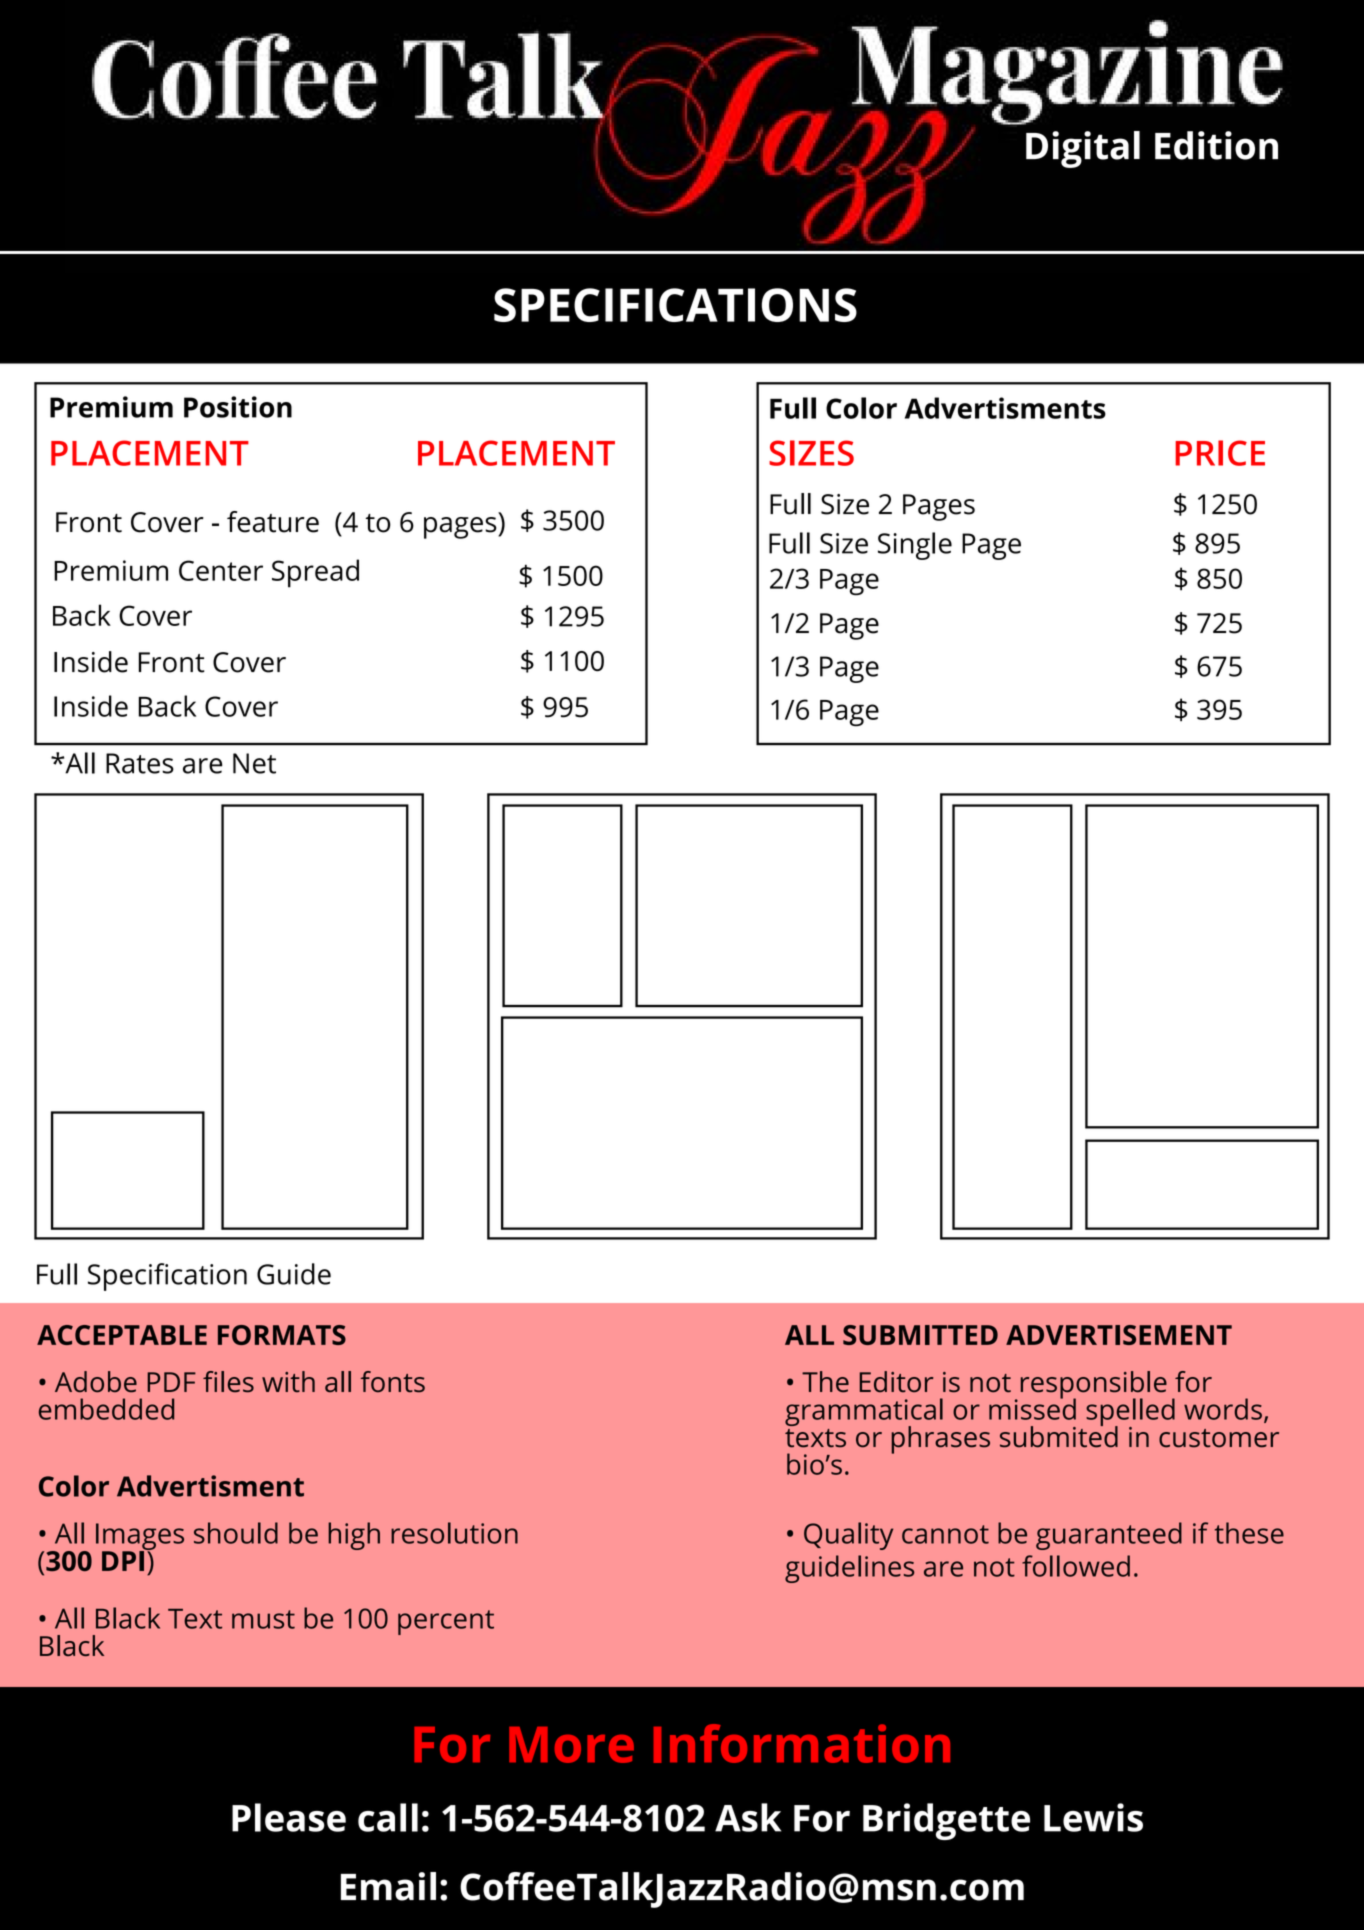 This screenshot has height=1930, width=1364. I want to click on Please, so click(289, 1817).
